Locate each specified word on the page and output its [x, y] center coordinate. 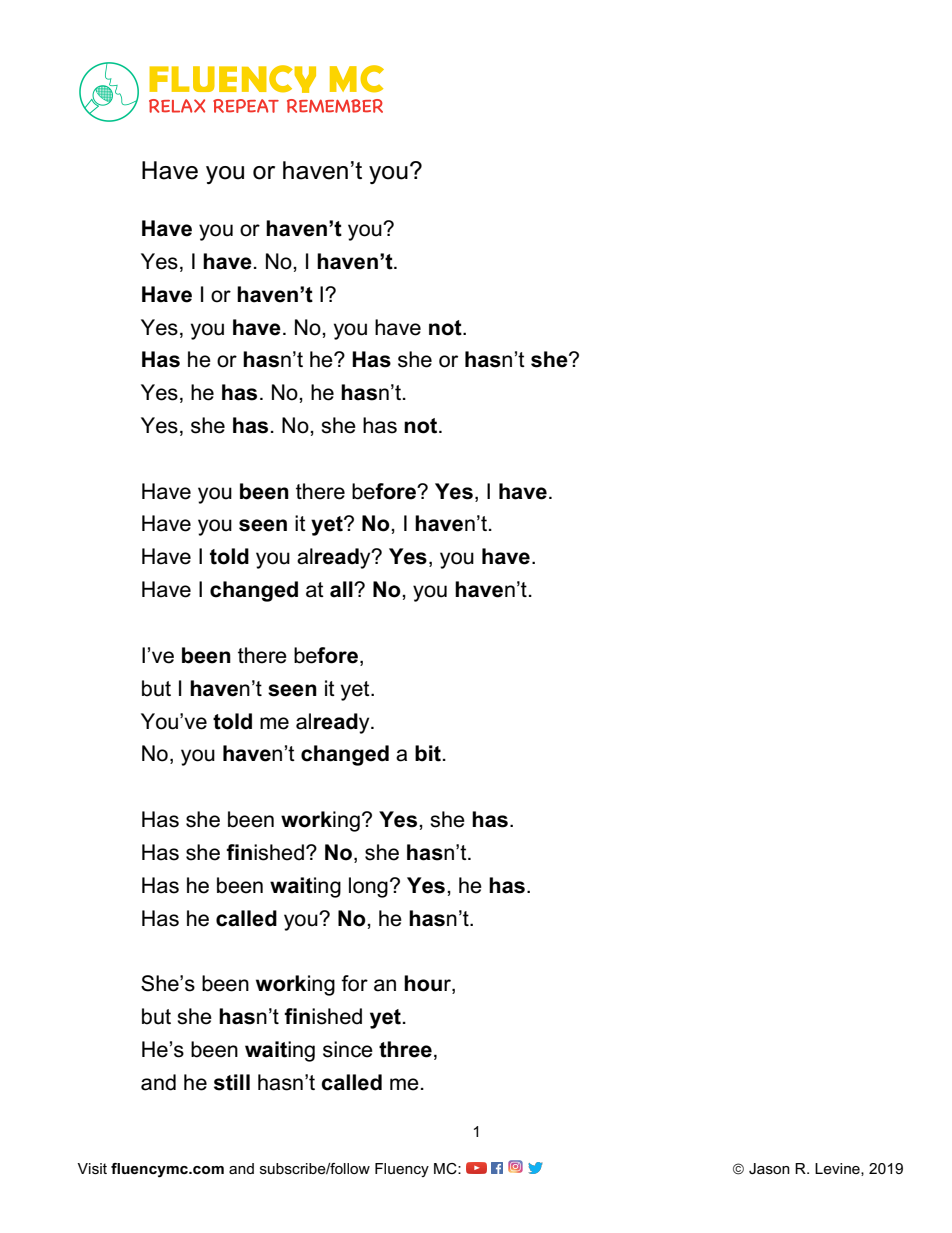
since [348, 1049]
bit [428, 753]
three [405, 1049]
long [368, 887]
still [232, 1082]
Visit [92, 1168]
